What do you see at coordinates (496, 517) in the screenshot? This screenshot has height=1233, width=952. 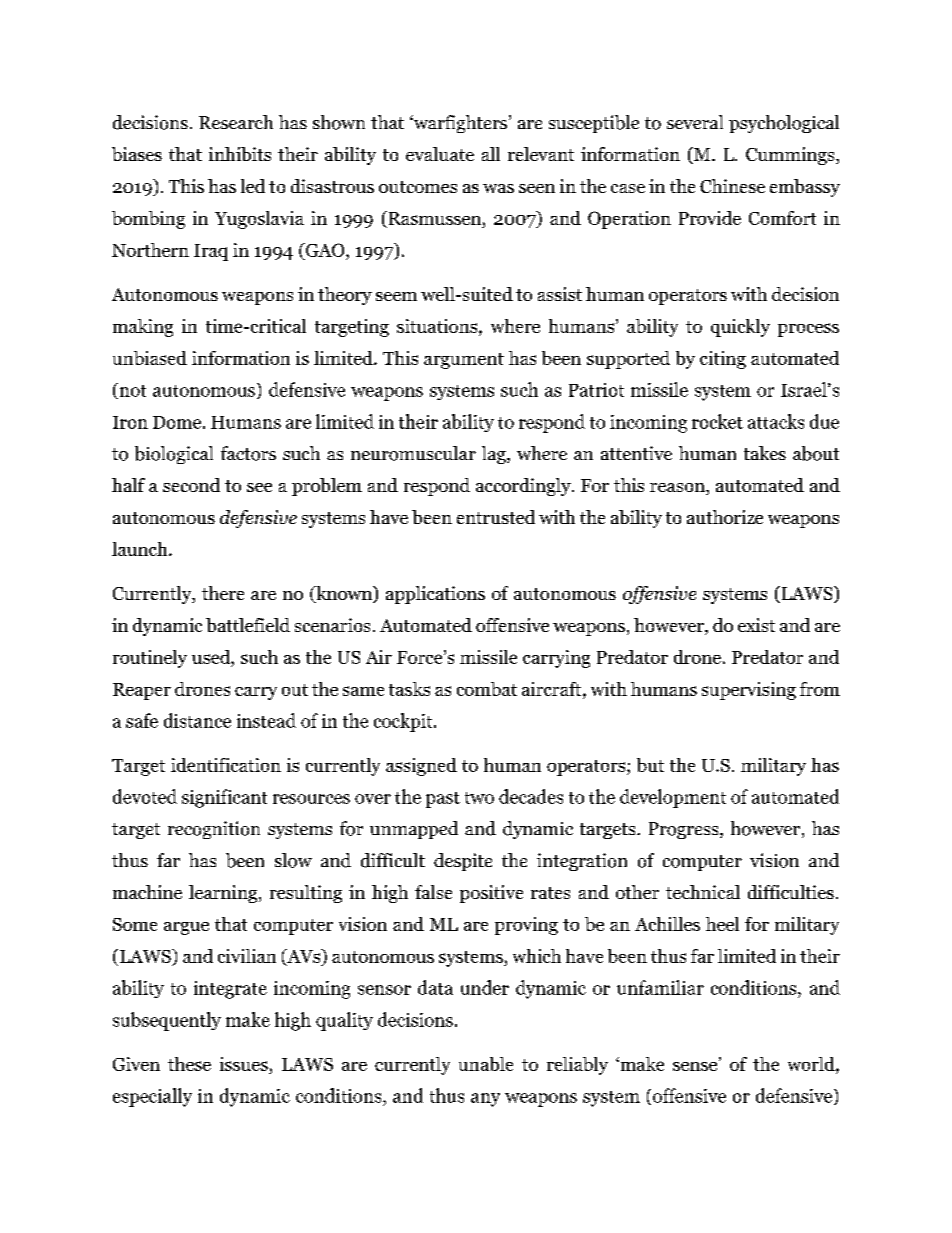 I see `entrusted` at bounding box center [496, 517].
